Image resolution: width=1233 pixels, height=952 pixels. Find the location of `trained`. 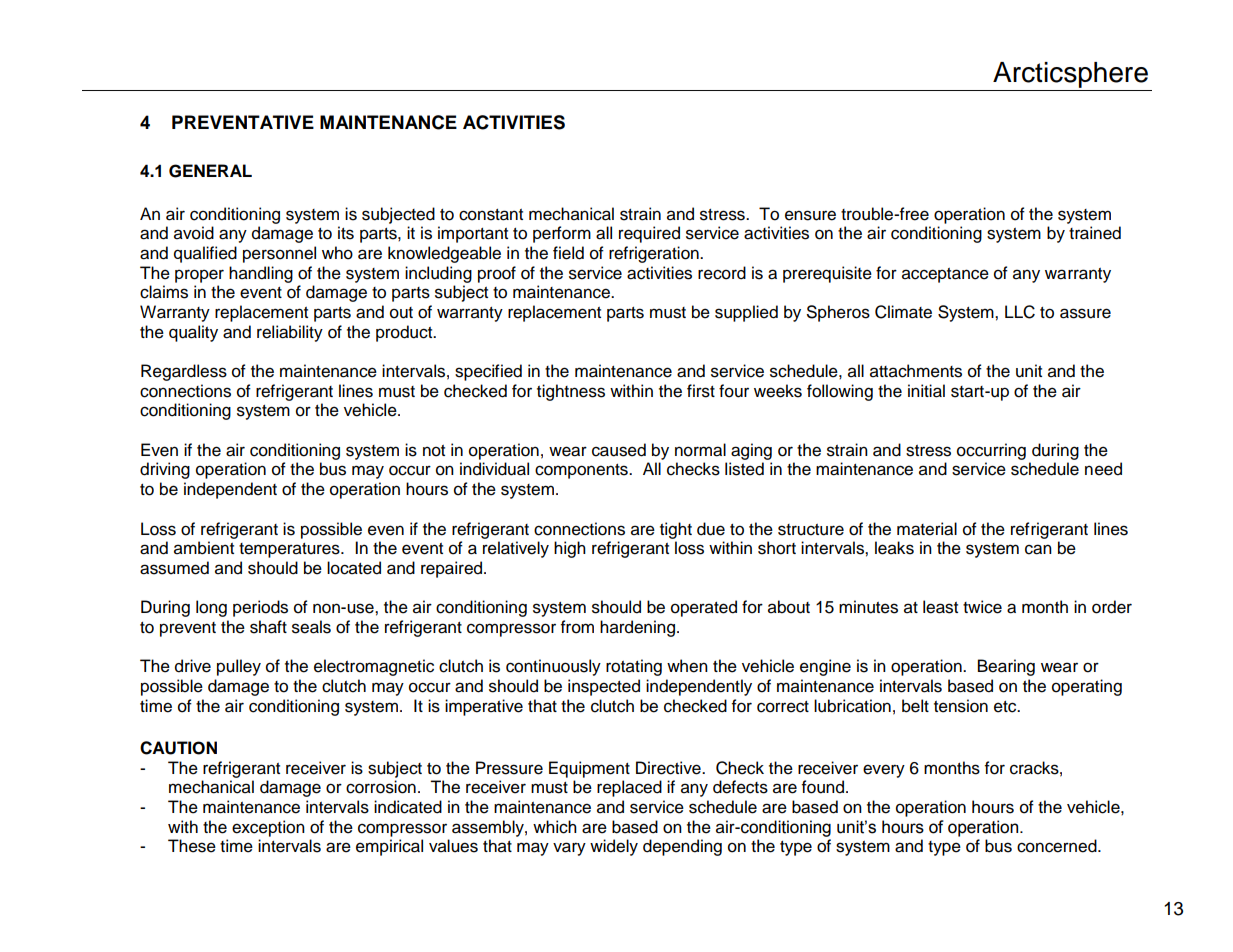

trained is located at coordinates (1095, 233).
